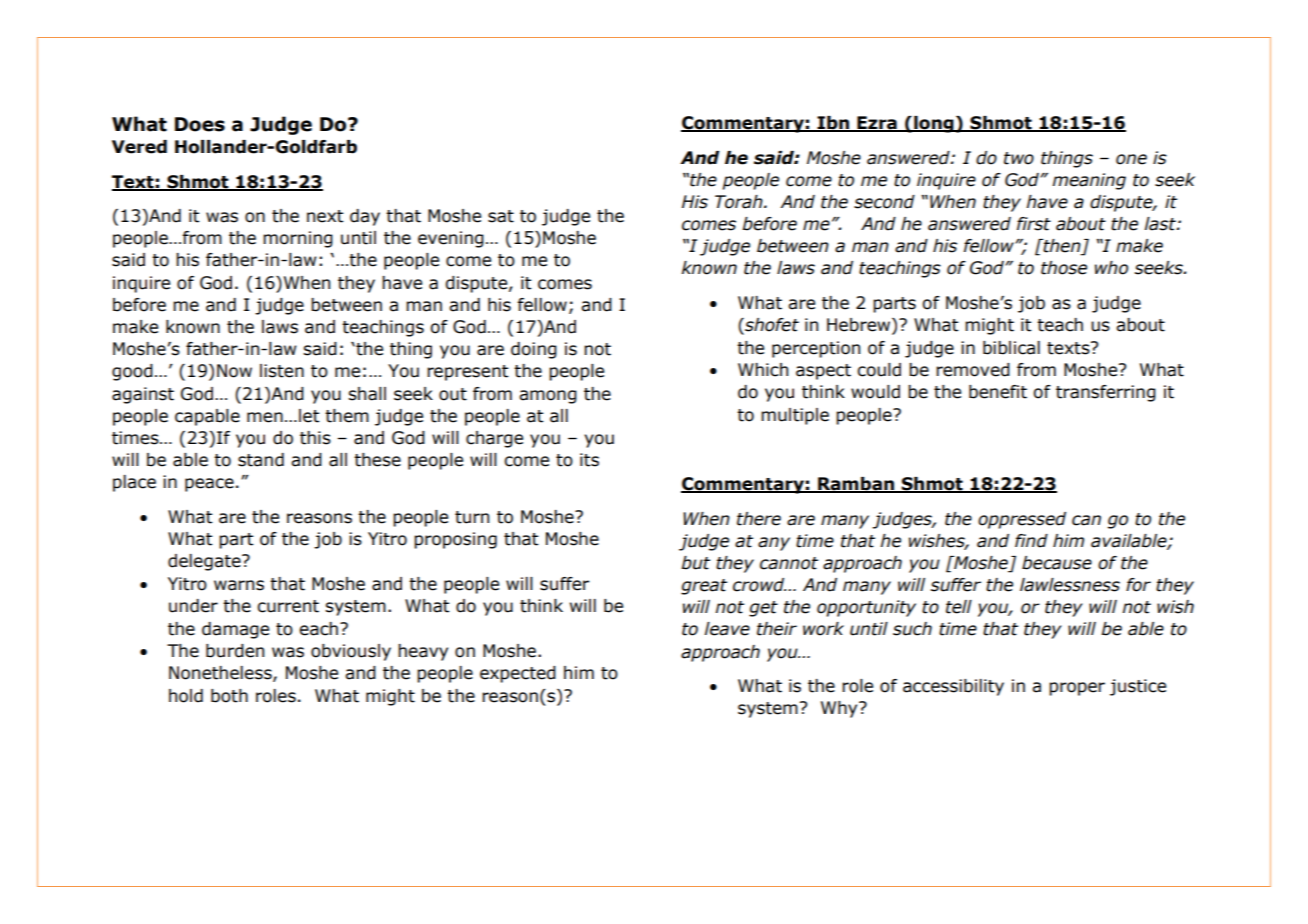  What do you see at coordinates (298, 239) in the screenshot?
I see `morning` at bounding box center [298, 239].
